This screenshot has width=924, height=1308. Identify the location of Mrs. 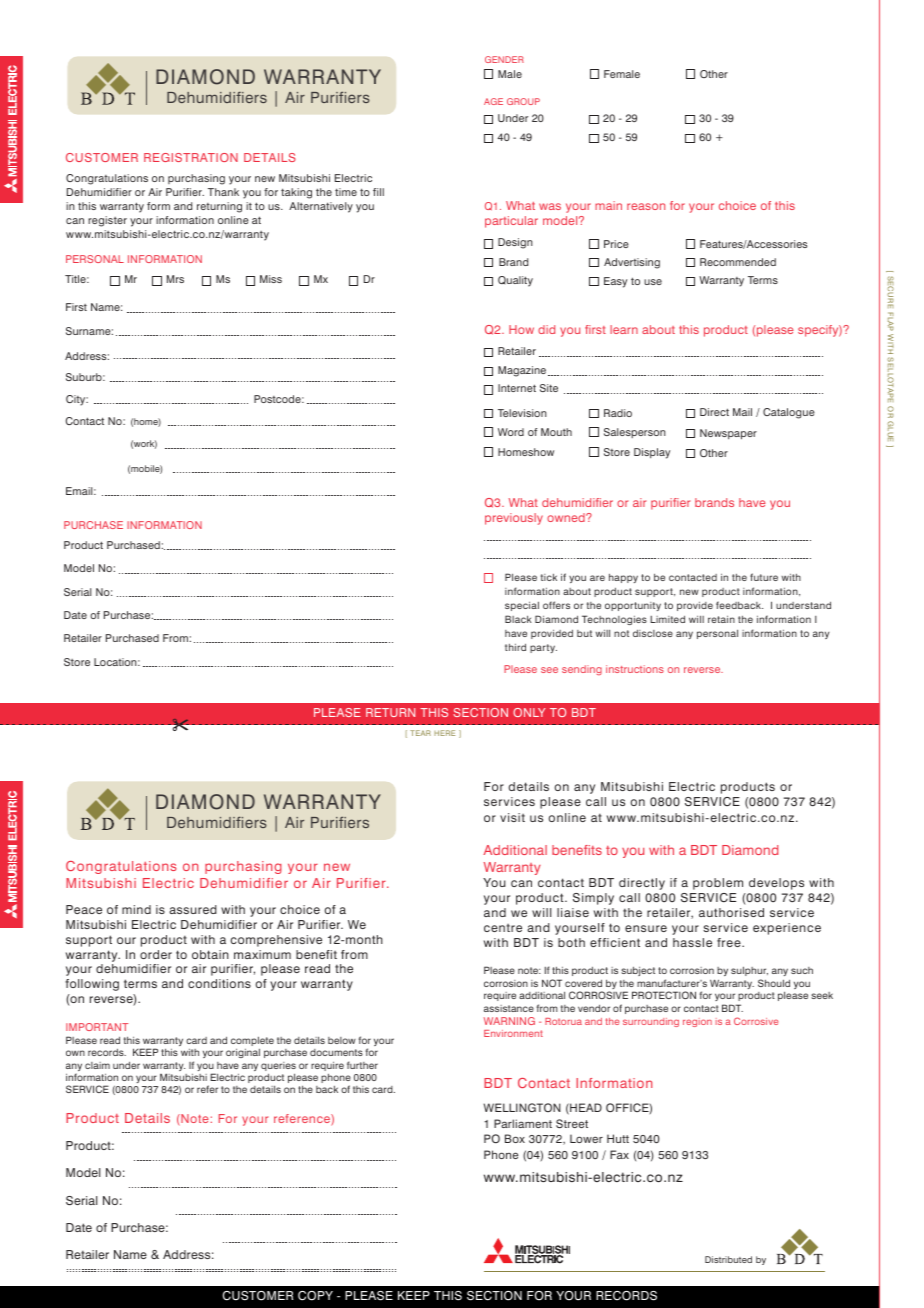
(175, 279).
